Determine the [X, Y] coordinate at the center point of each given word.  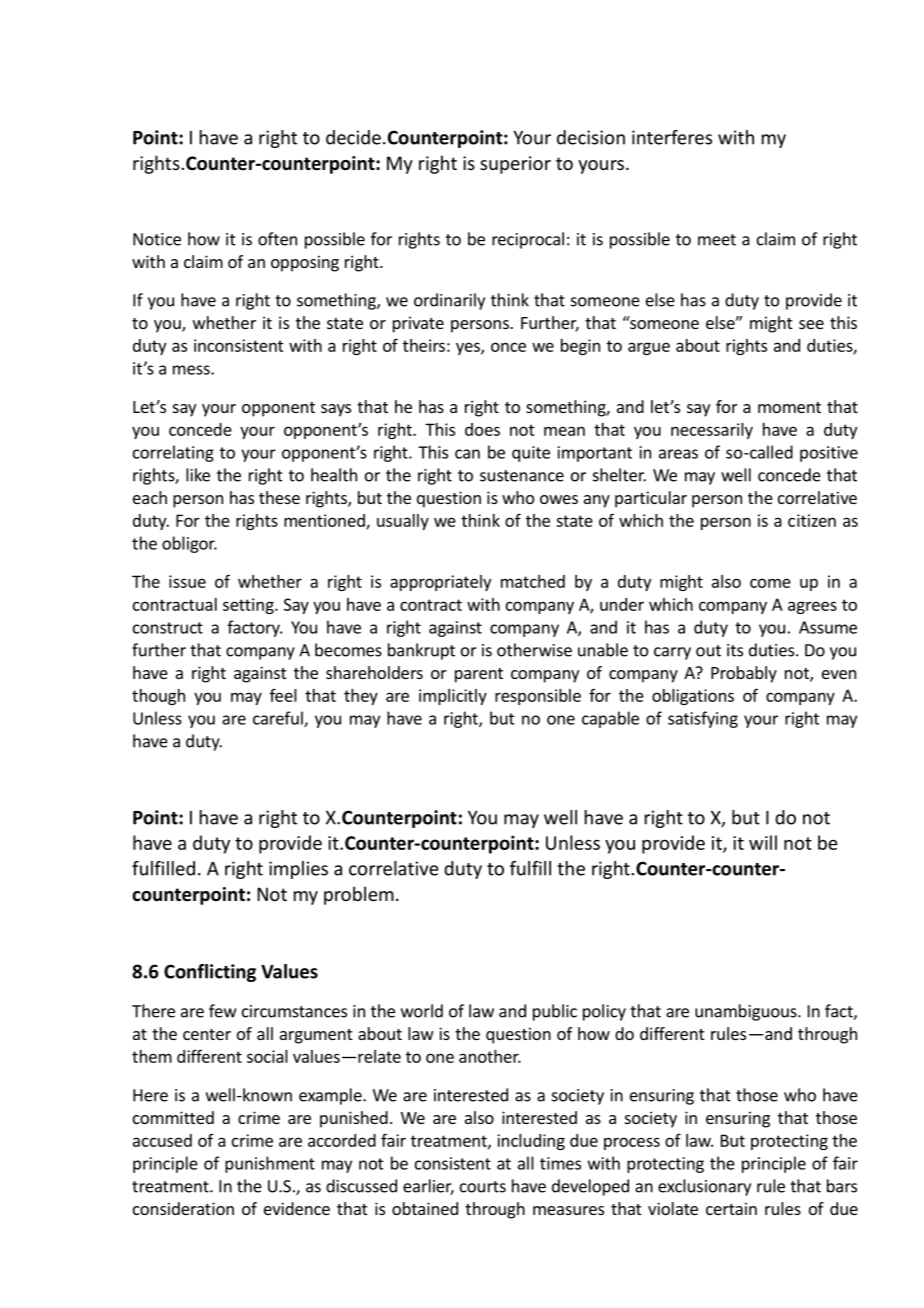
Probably [744, 674]
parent [479, 675]
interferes [672, 137]
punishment [270, 1164]
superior [515, 165]
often [277, 239]
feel [283, 695]
